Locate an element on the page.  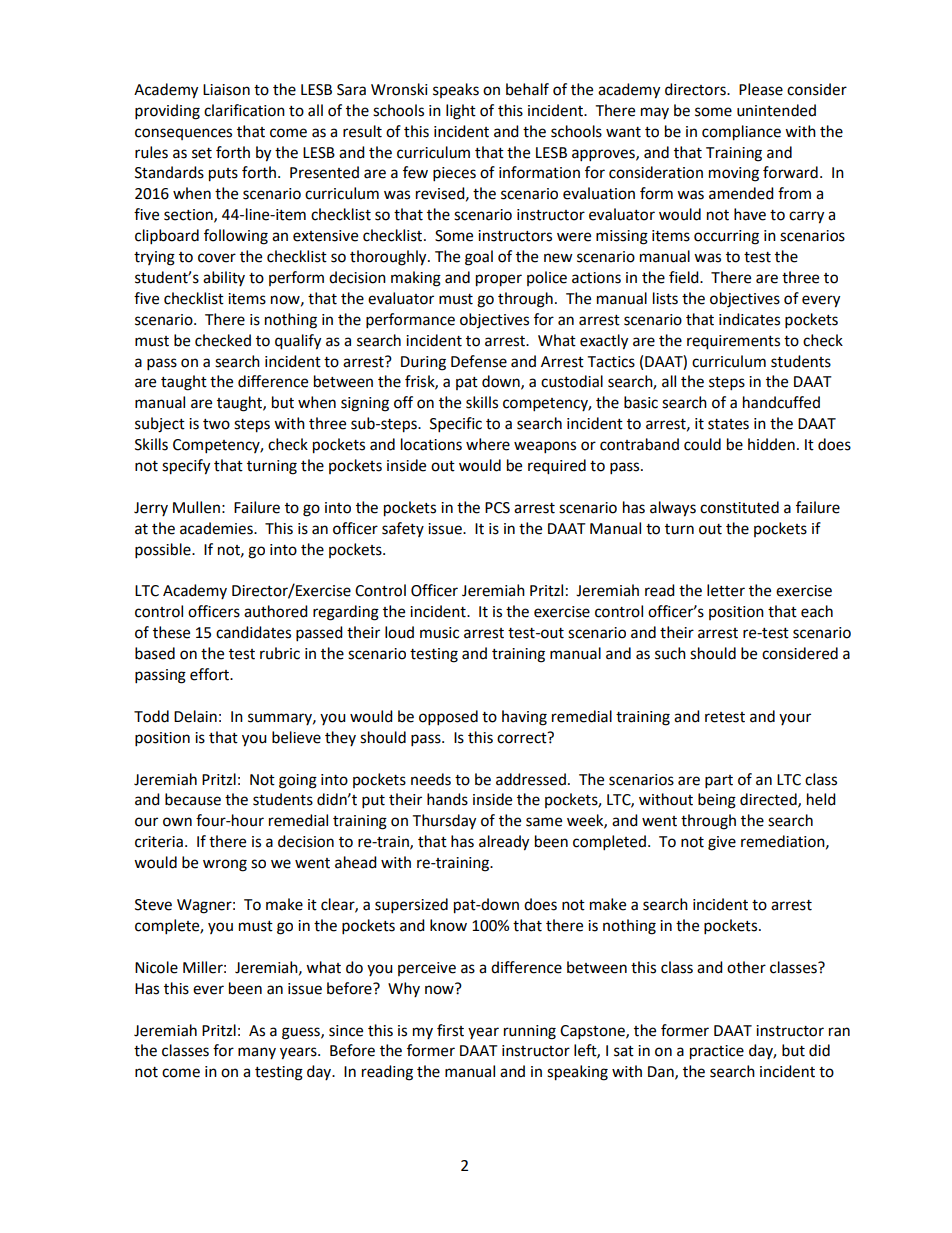
music is located at coordinates (439, 633).
